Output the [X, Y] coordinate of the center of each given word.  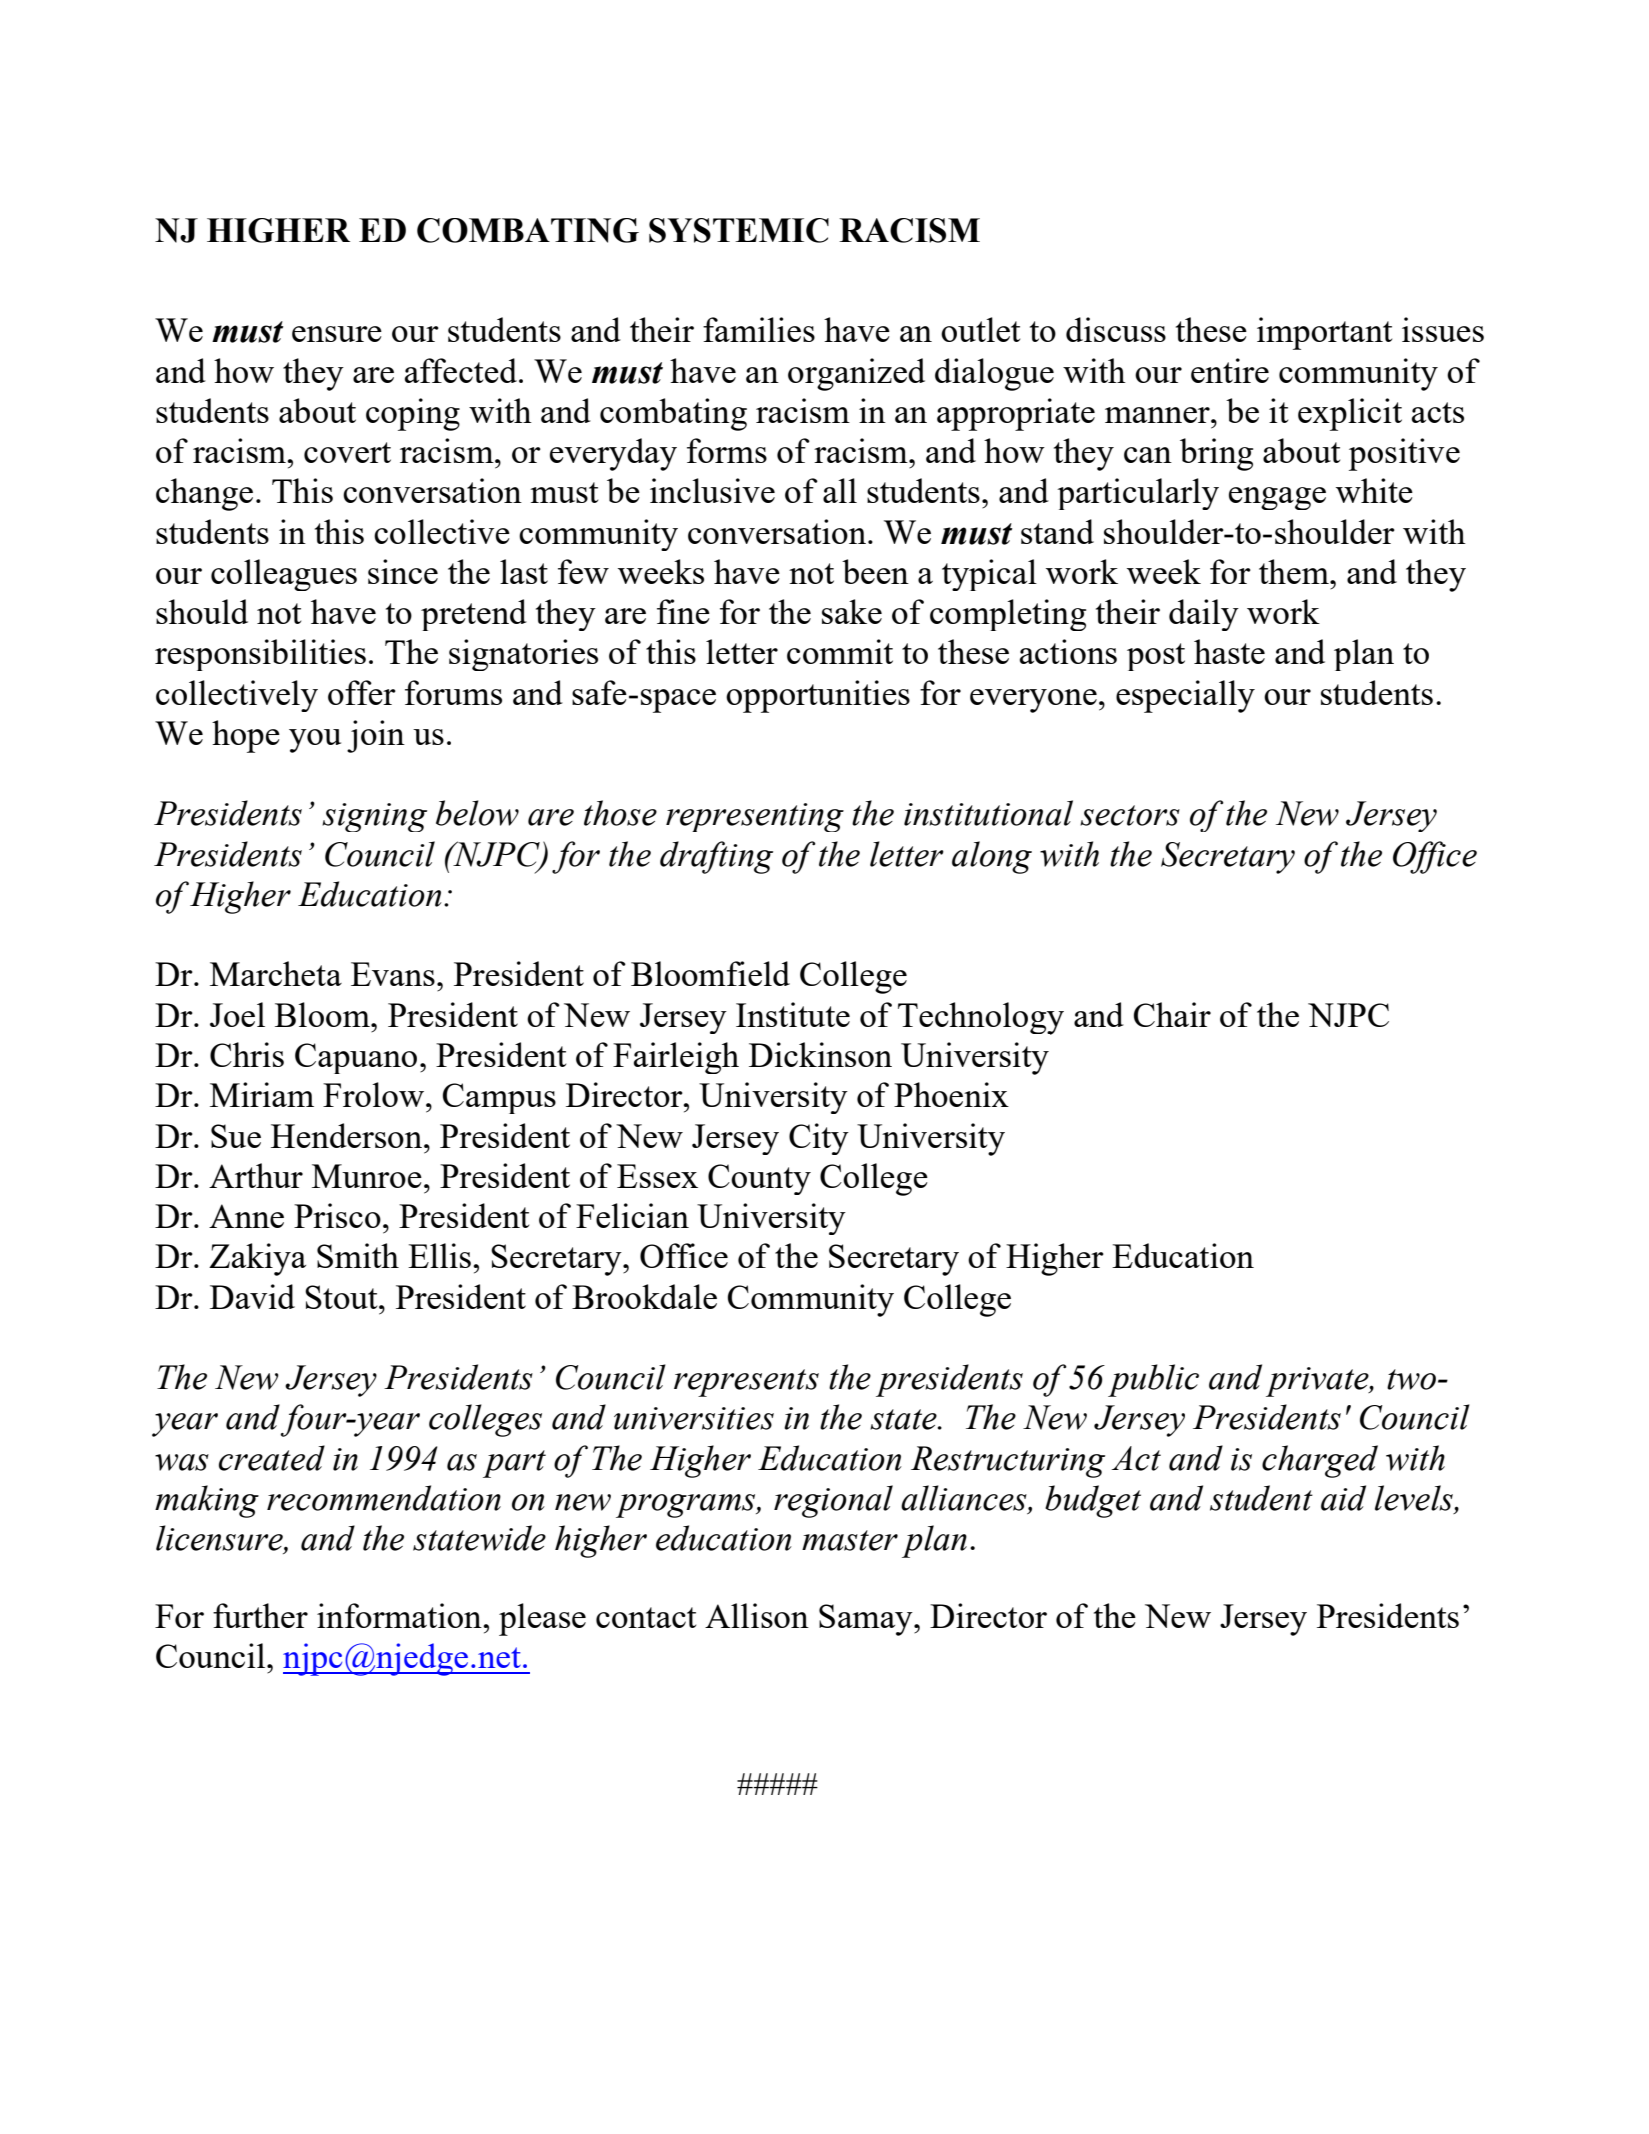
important [1324, 333]
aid [1343, 1498]
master [850, 1540]
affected [461, 370]
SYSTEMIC [739, 230]
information [400, 1615]
